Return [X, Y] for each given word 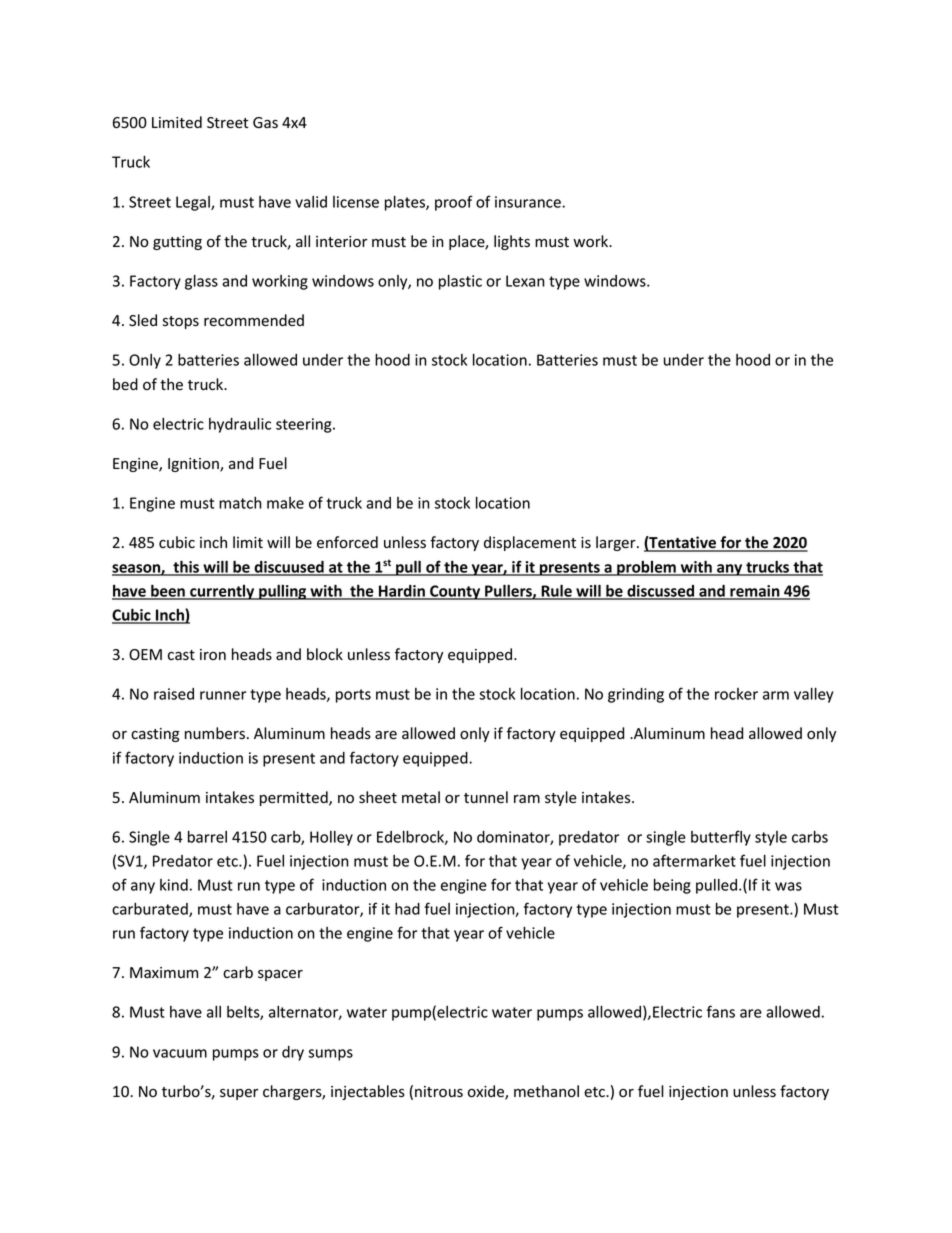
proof [454, 203]
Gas [265, 123]
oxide [487, 1092]
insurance [529, 202]
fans [721, 1011]
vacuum [180, 1053]
